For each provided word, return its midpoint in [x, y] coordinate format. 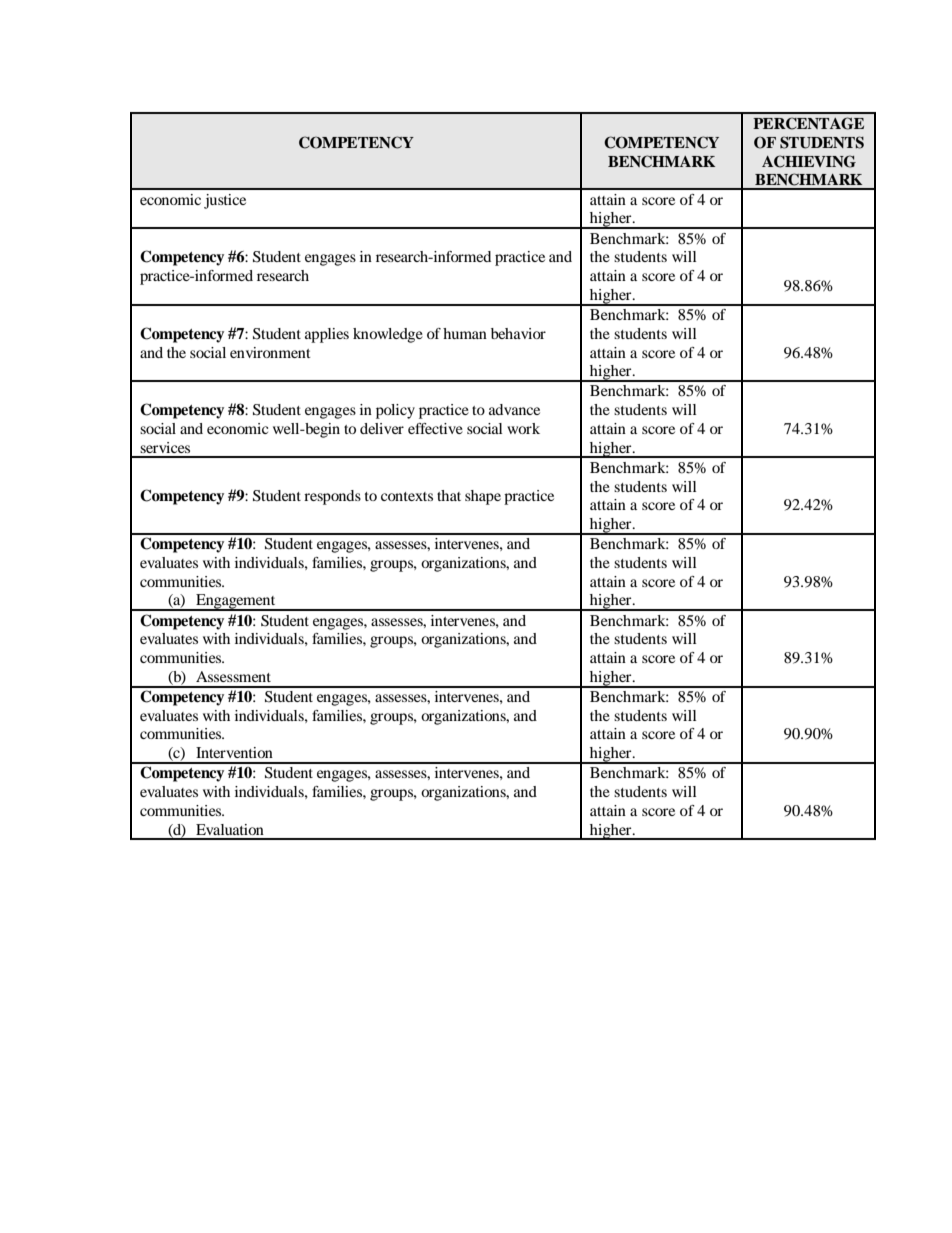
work [523, 428]
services [165, 447]
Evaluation [230, 829]
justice [225, 201]
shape [483, 497]
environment [270, 352]
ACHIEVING [809, 161]
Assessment [233, 676]
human [465, 333]
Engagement [236, 602]
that [449, 495]
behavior [518, 333]
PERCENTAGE [808, 123]
